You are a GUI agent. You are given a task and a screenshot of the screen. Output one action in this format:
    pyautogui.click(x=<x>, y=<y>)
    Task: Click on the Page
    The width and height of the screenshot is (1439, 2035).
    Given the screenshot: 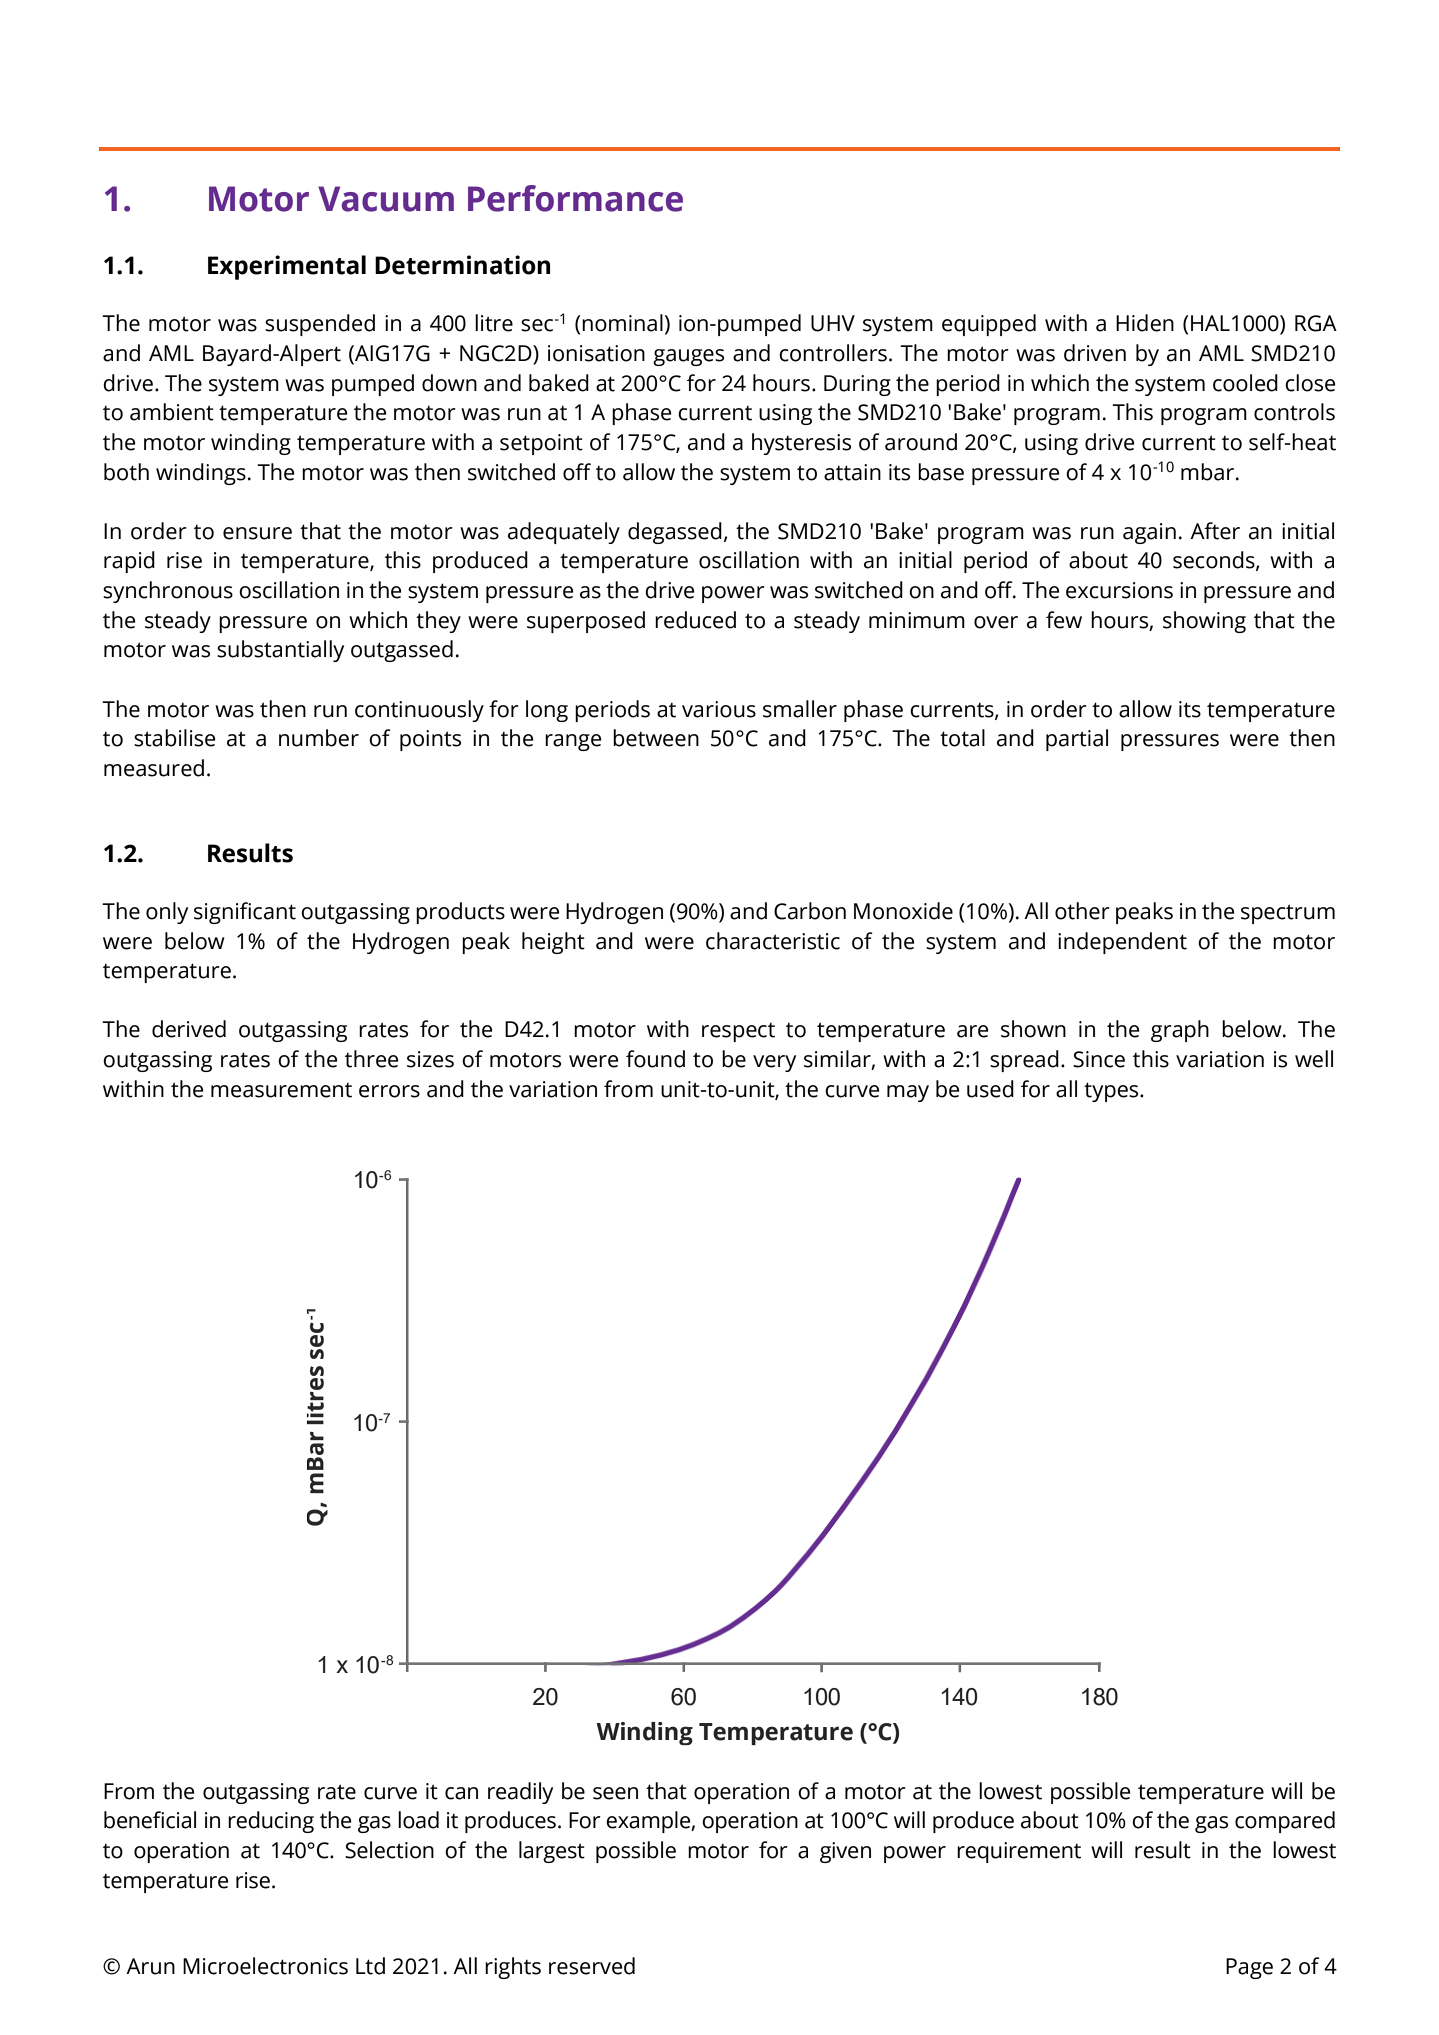 What is the action you would take?
    pyautogui.click(x=1249, y=1968)
